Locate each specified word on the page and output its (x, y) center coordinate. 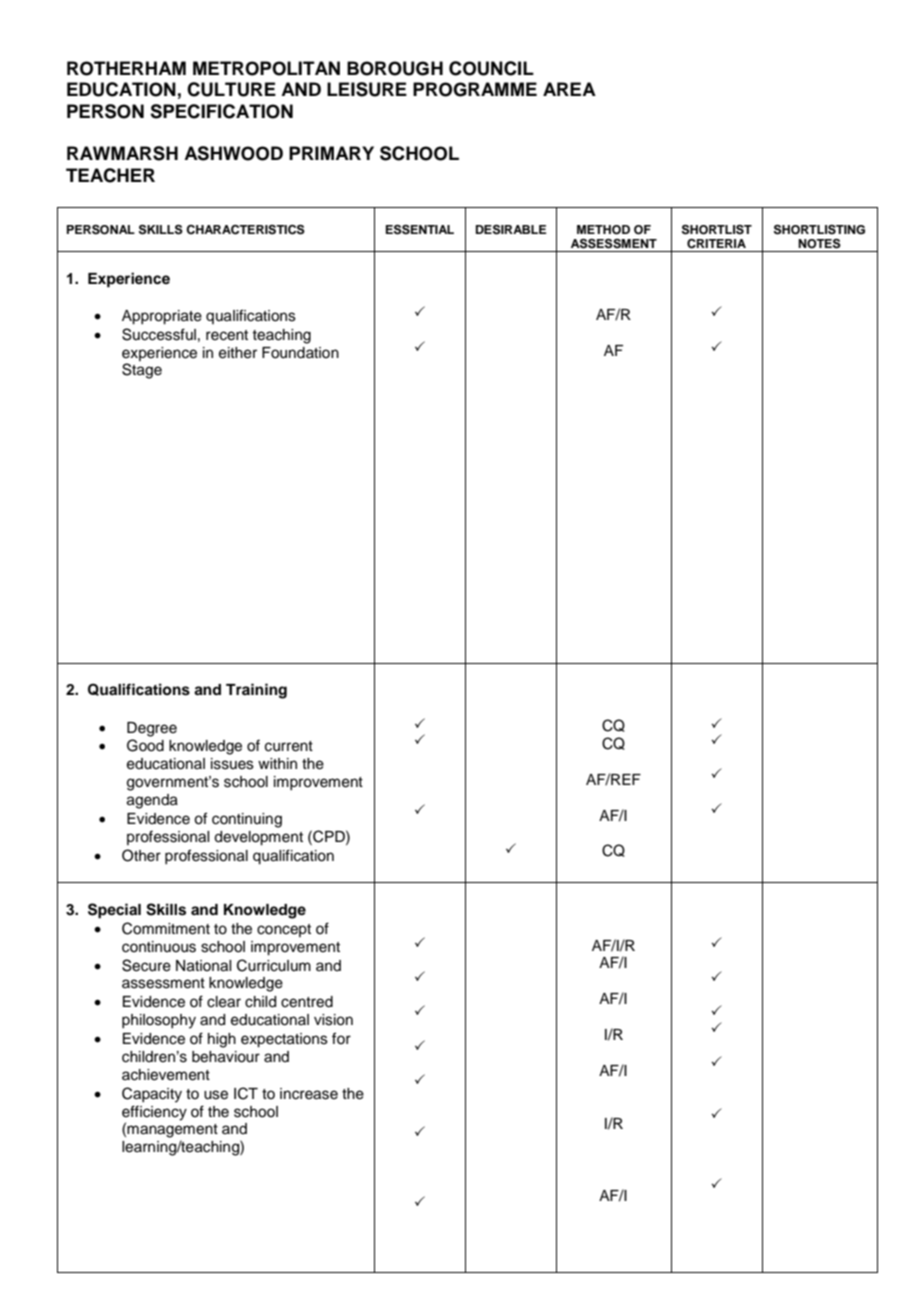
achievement (166, 1075)
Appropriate (162, 317)
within (277, 763)
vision (333, 1020)
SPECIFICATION (221, 111)
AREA (569, 89)
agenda (152, 801)
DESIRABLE (511, 229)
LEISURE (367, 89)
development (258, 838)
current (289, 746)
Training (256, 691)
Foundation (300, 353)
